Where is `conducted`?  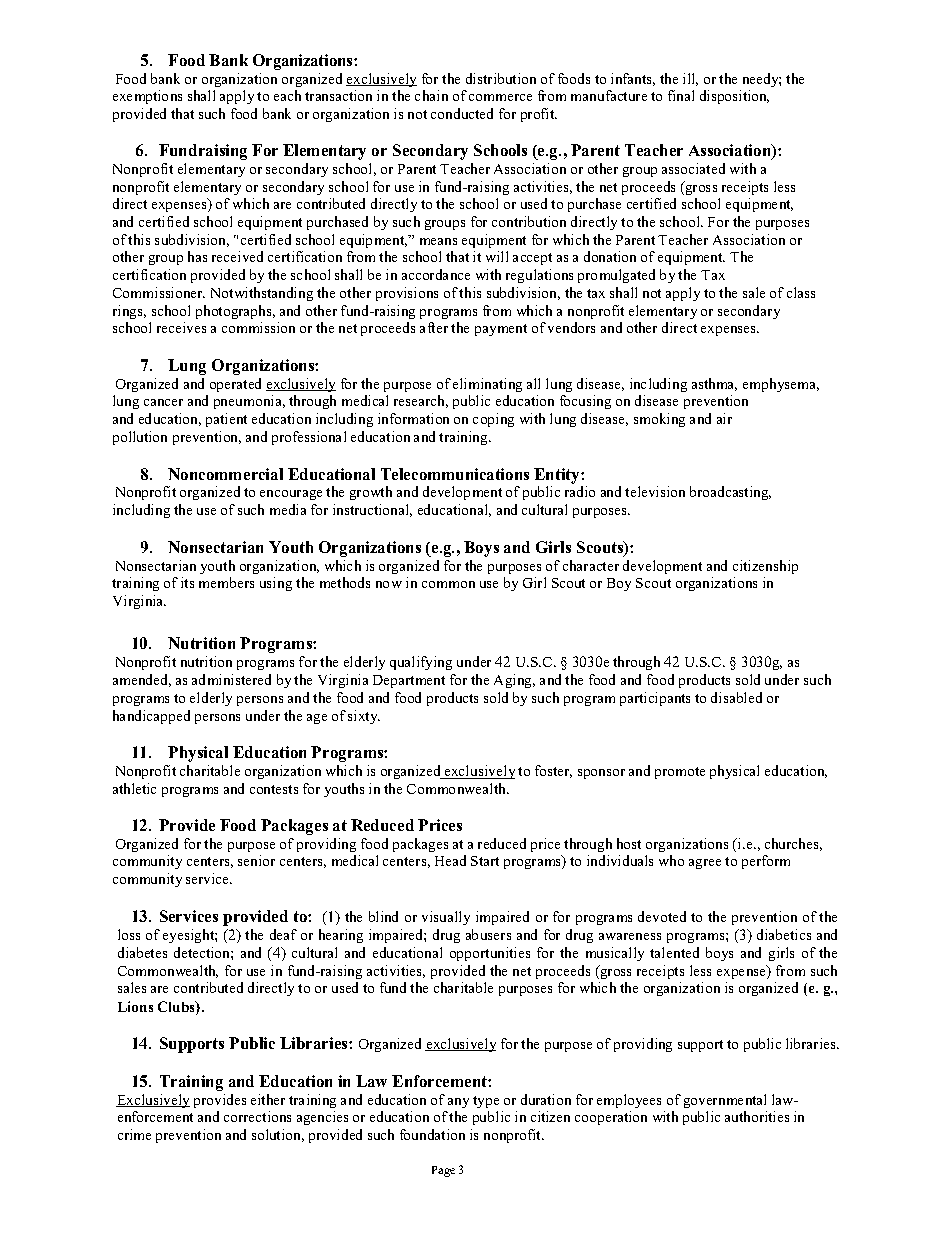
conducted is located at coordinates (462, 113).
